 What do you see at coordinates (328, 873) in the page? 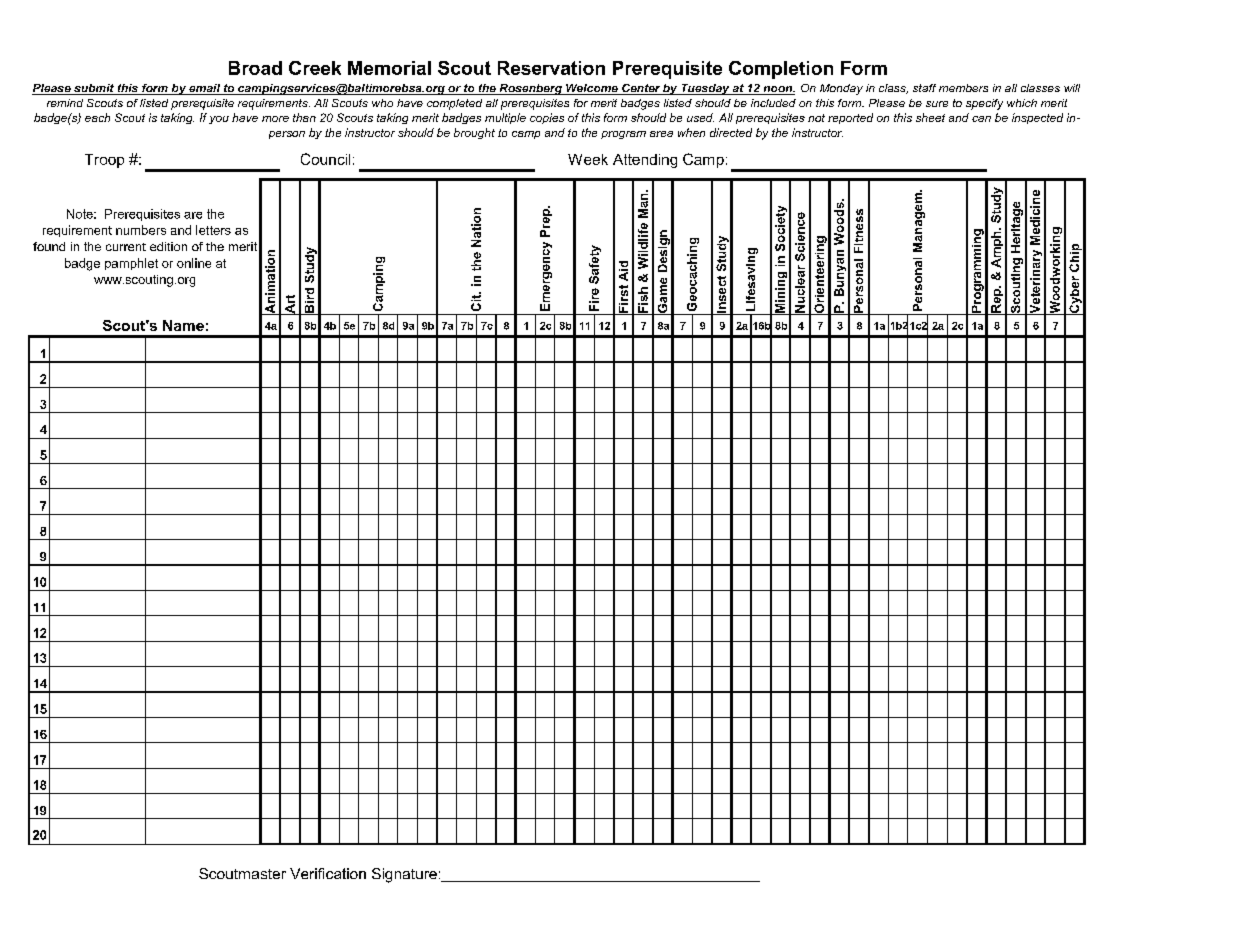
I see `Verification` at bounding box center [328, 873].
